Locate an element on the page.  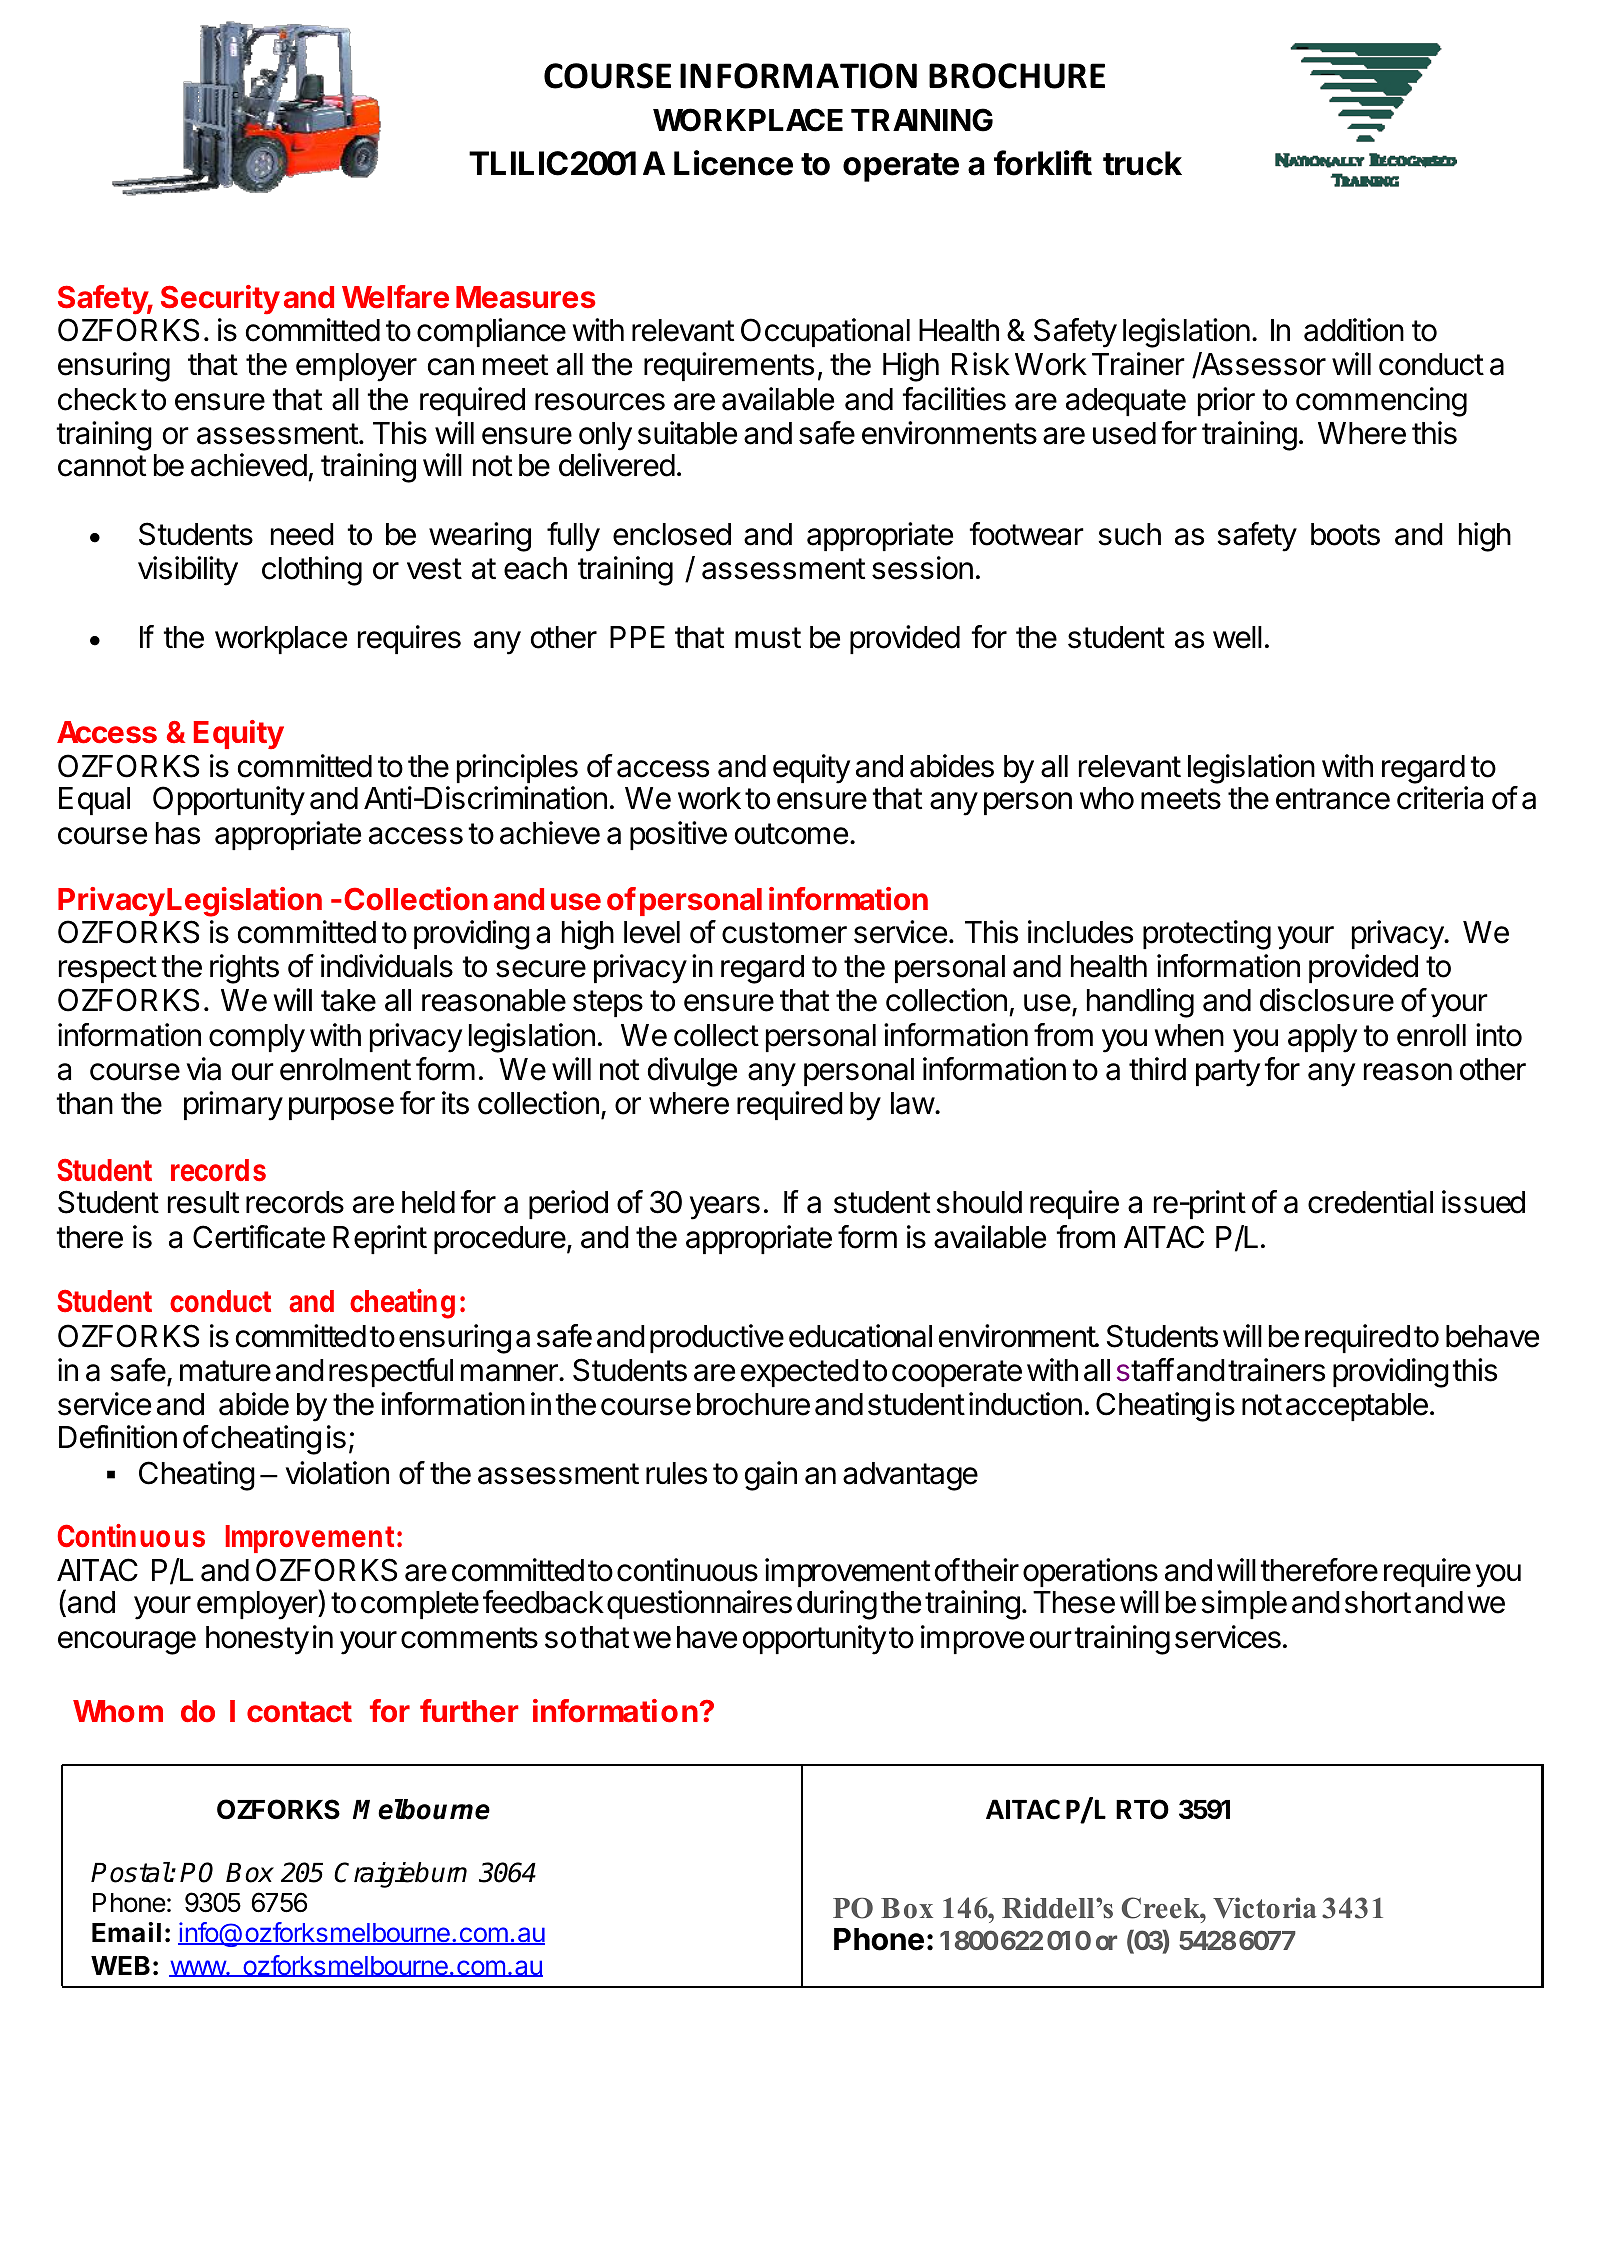
years is located at coordinates (725, 1208).
